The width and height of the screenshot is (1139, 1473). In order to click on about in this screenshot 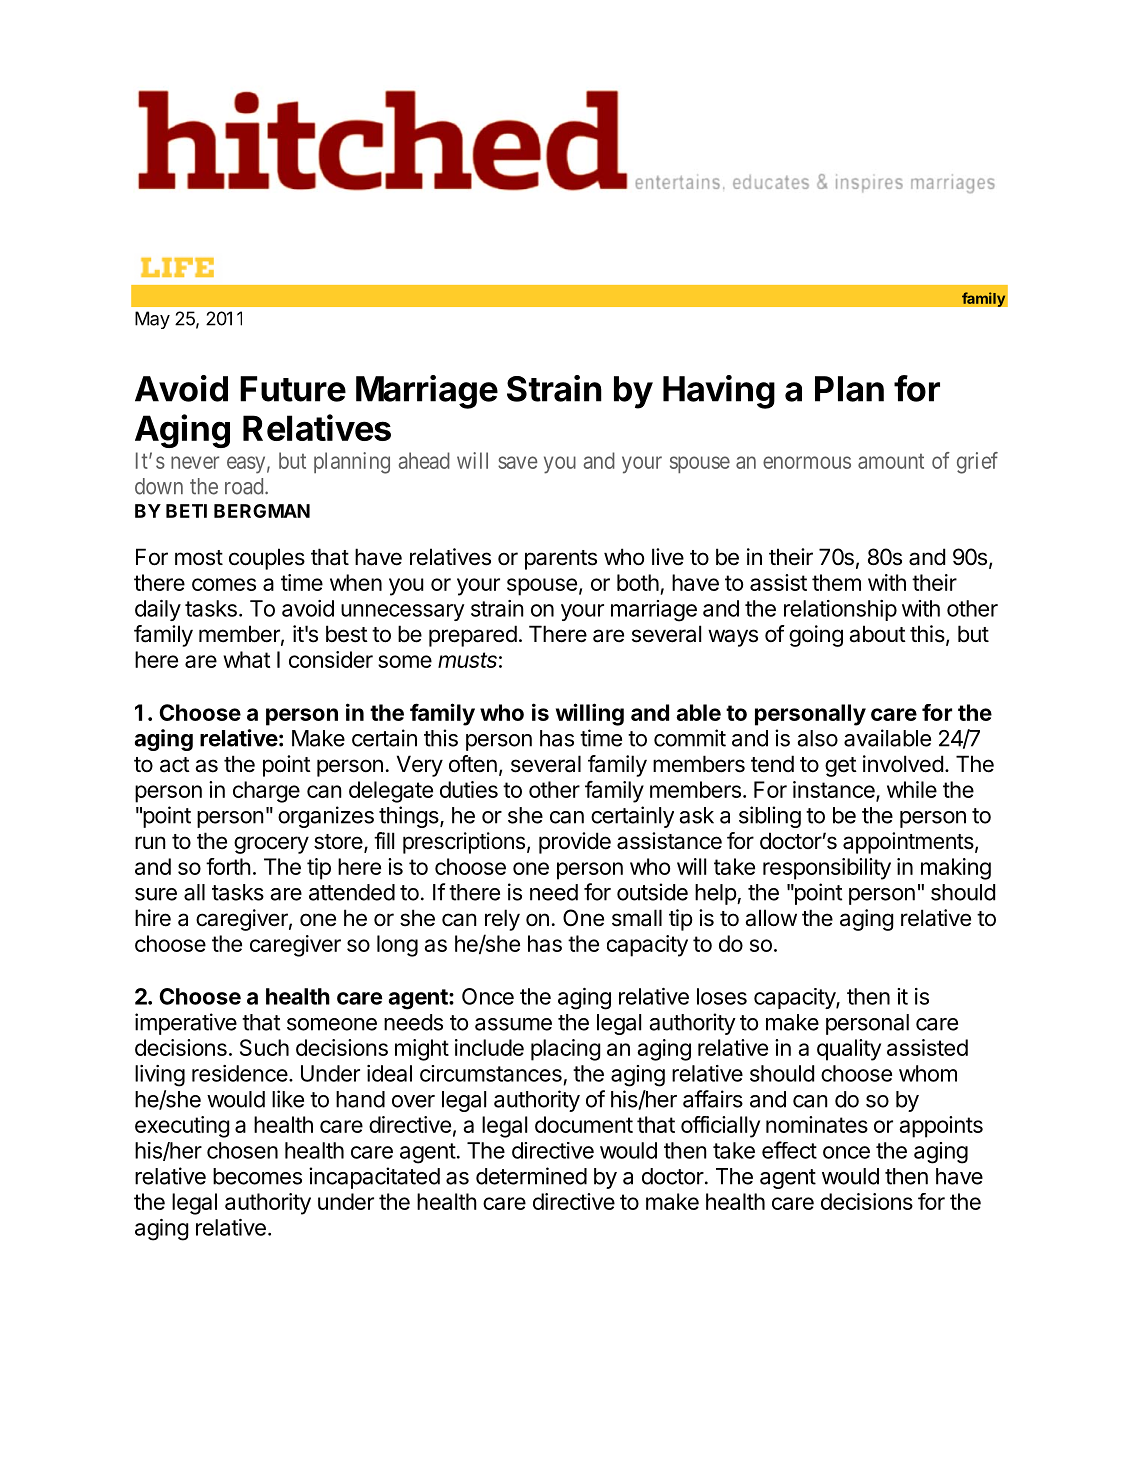, I will do `click(877, 634)`.
